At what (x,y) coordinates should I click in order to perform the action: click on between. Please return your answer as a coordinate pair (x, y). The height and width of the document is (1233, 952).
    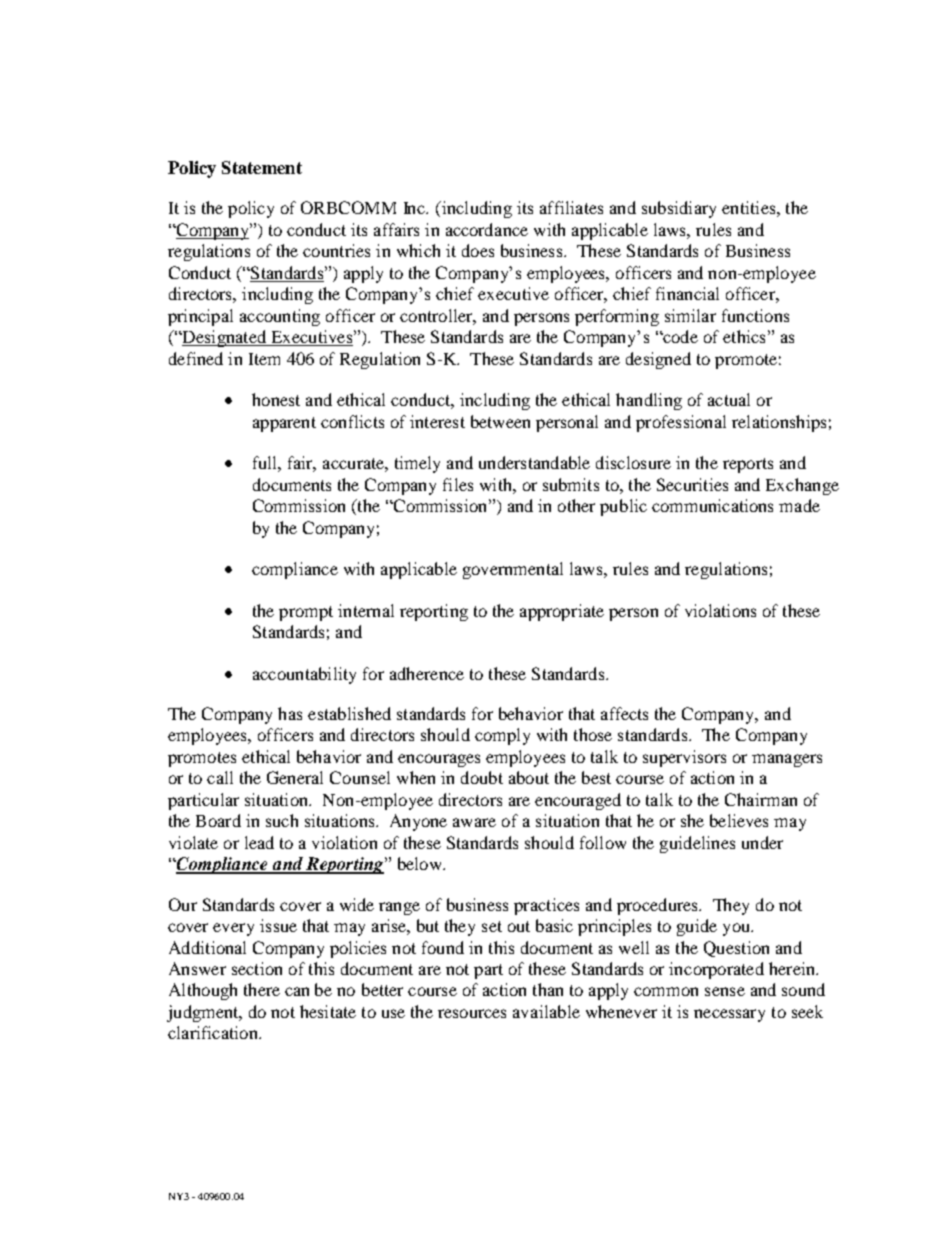
    Looking at the image, I should click on (500, 421).
